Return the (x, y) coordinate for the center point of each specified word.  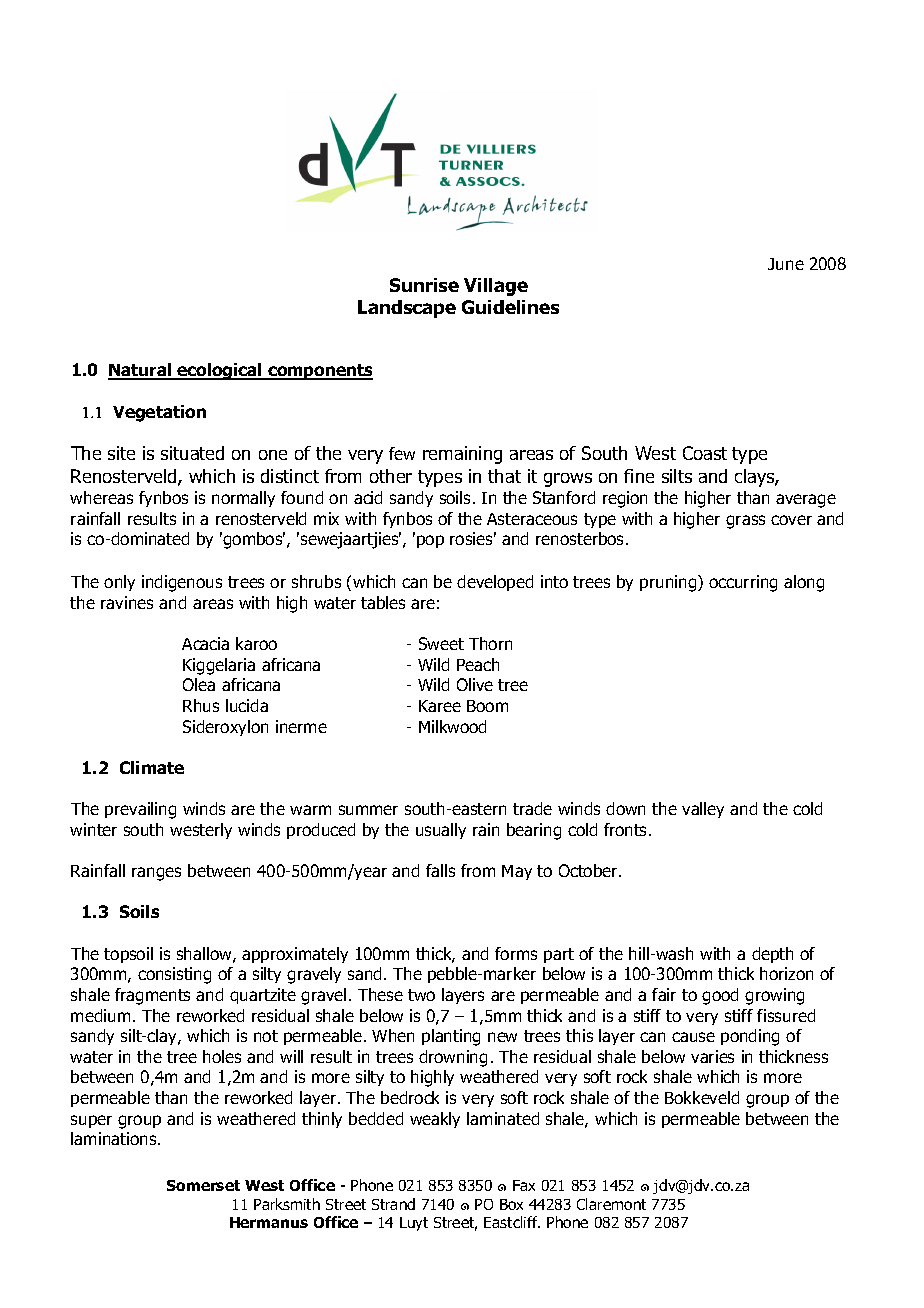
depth (772, 955)
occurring (743, 583)
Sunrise (424, 285)
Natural (141, 371)
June (786, 264)
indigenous (182, 583)
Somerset (203, 1185)
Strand (393, 1204)
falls (440, 870)
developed (495, 583)
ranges (156, 874)
